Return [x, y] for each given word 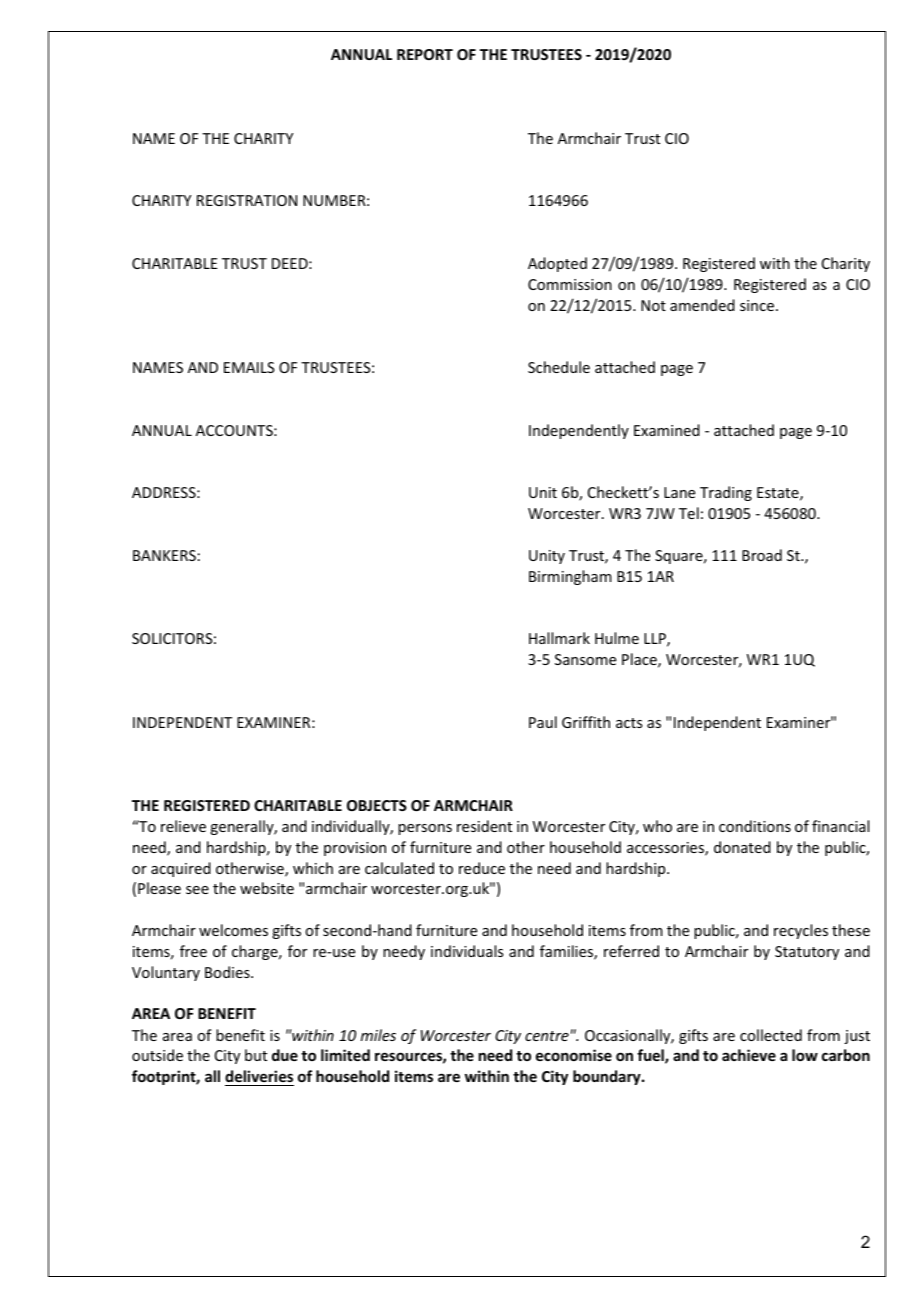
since [758, 305]
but [256, 1055]
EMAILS [249, 367]
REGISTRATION [247, 200]
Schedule [559, 367]
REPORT [425, 54]
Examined [667, 430]
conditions [755, 826]
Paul [543, 722]
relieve [183, 826]
